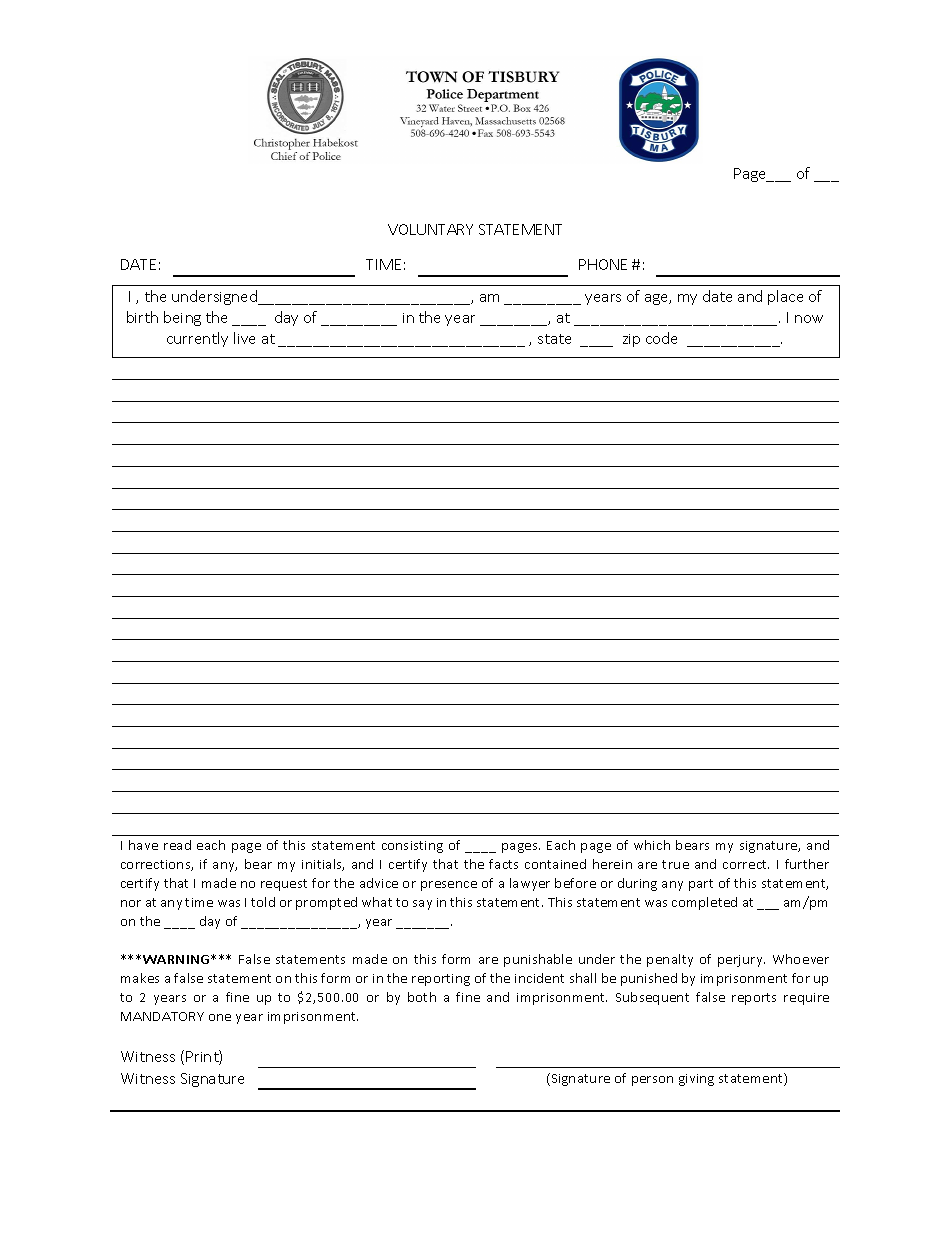 This image has height=1233, width=952. I want to click on VOLUNTARY, so click(430, 229).
